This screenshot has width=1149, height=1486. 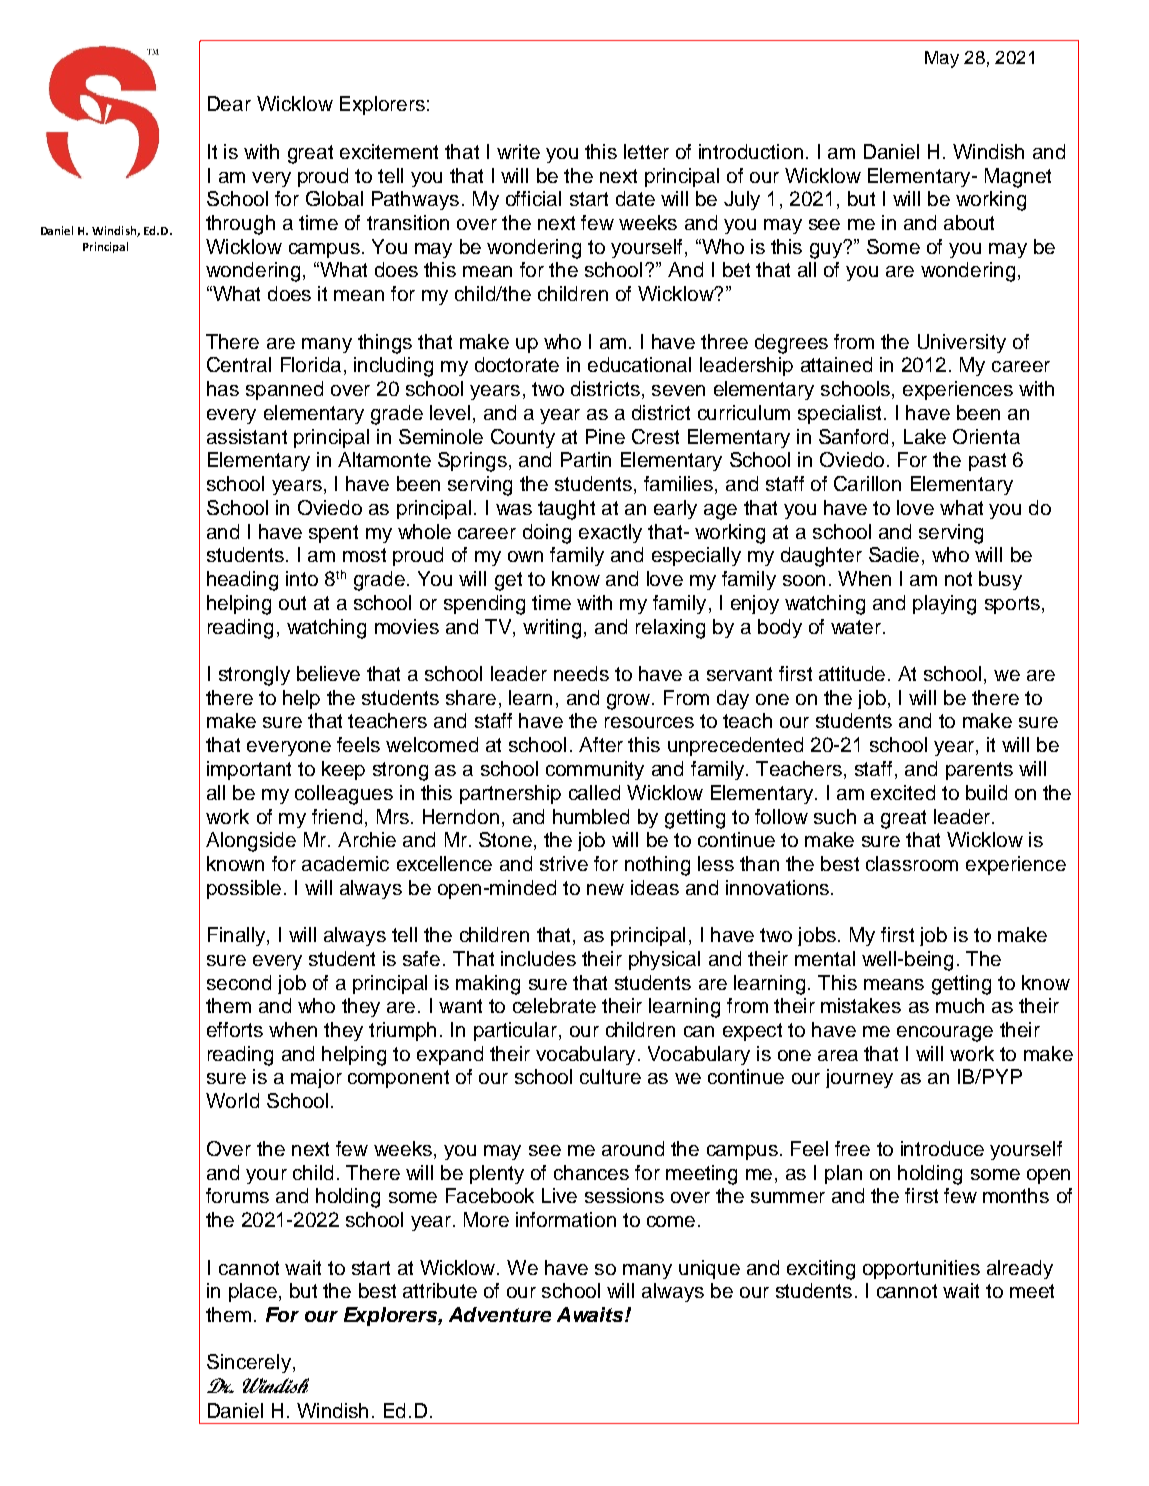 What do you see at coordinates (601, 744) in the screenshot?
I see `After` at bounding box center [601, 744].
